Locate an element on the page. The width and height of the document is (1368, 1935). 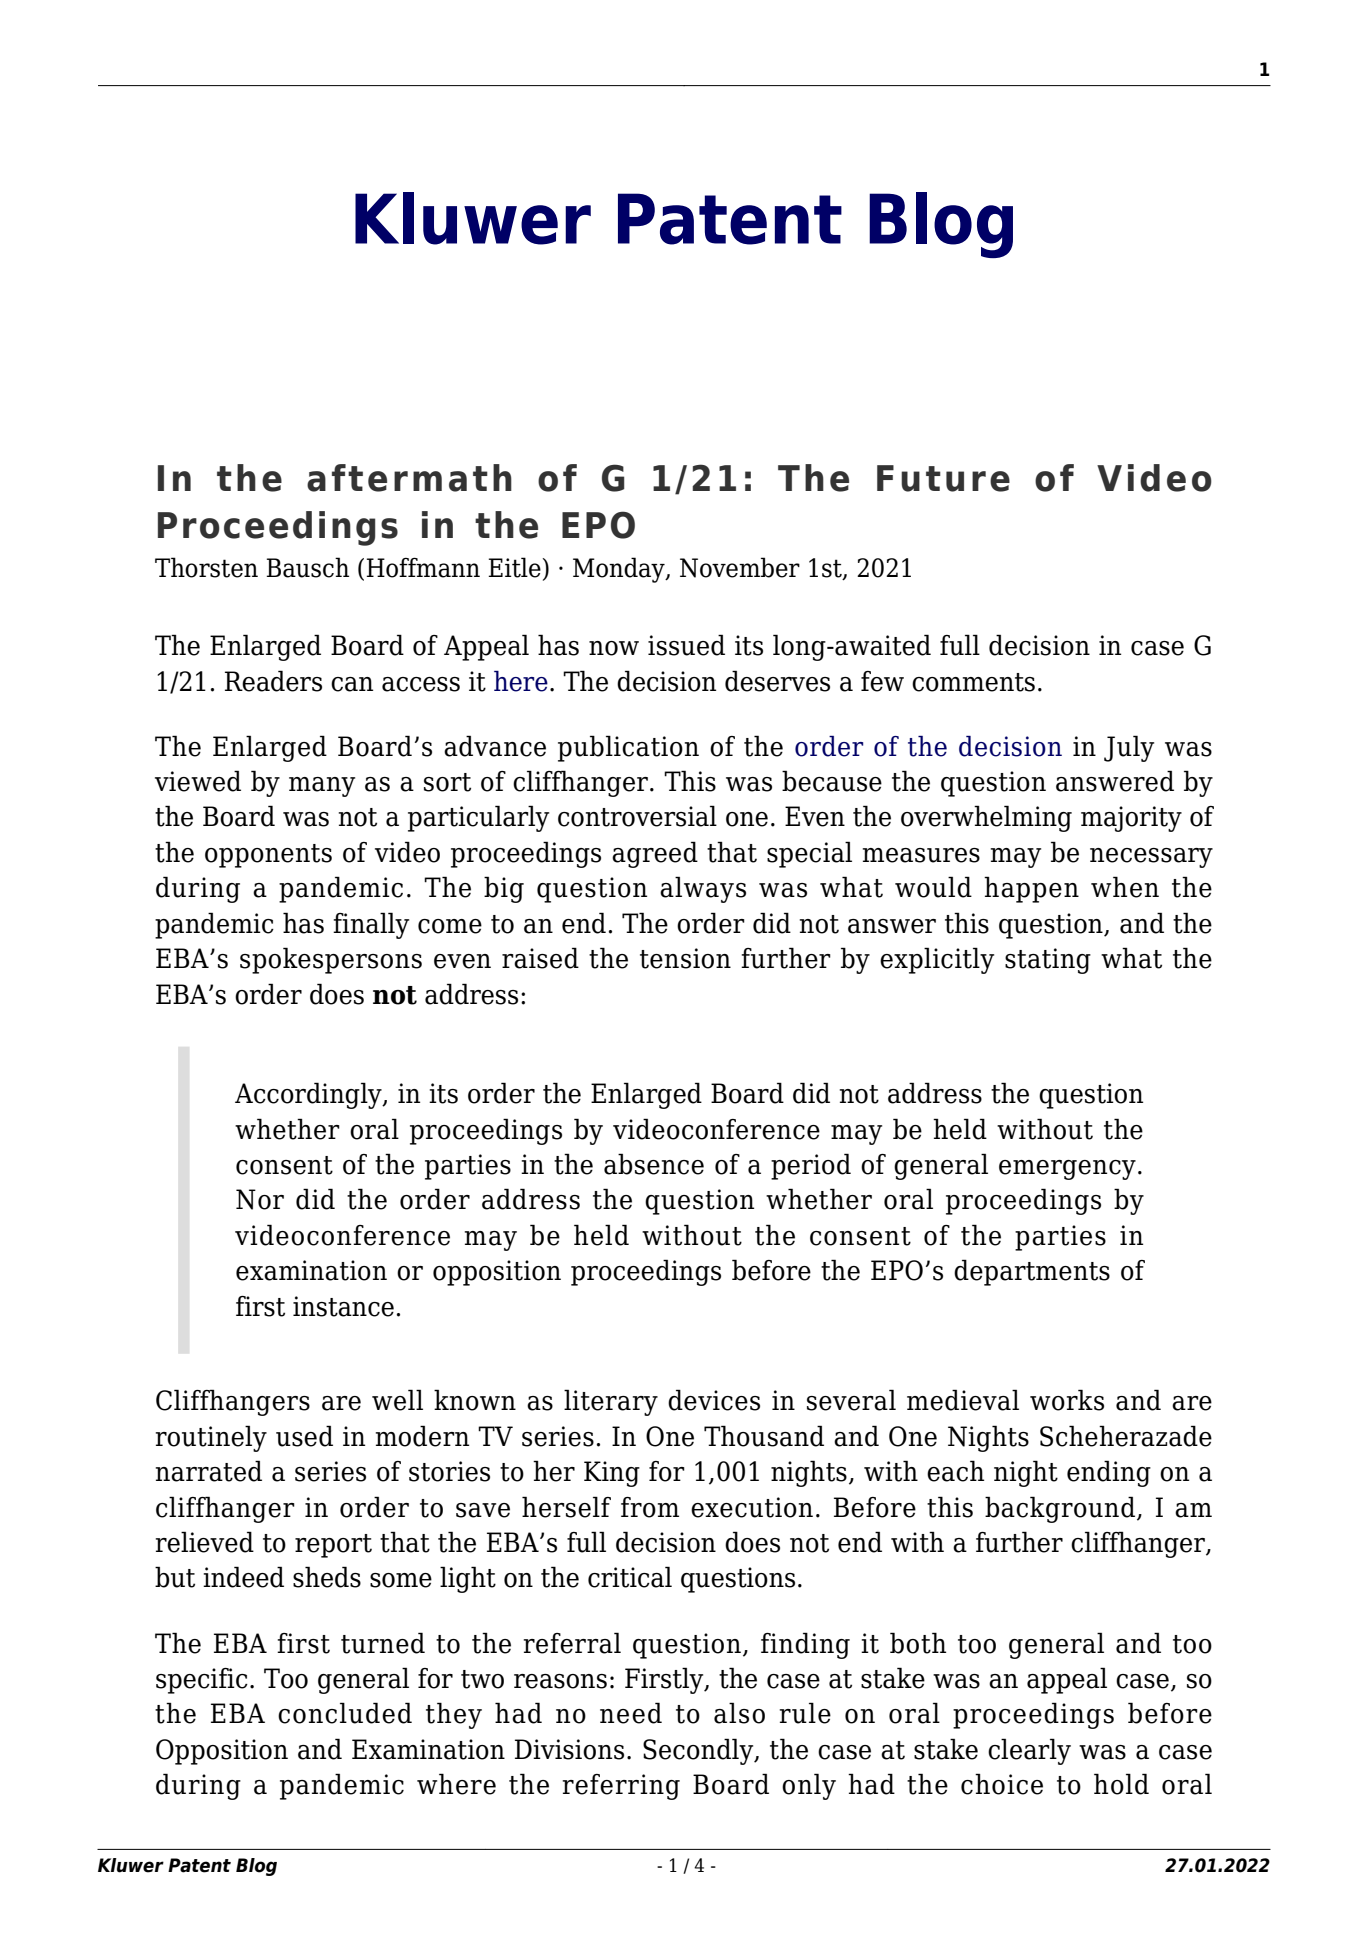
concluded is located at coordinates (345, 1713).
